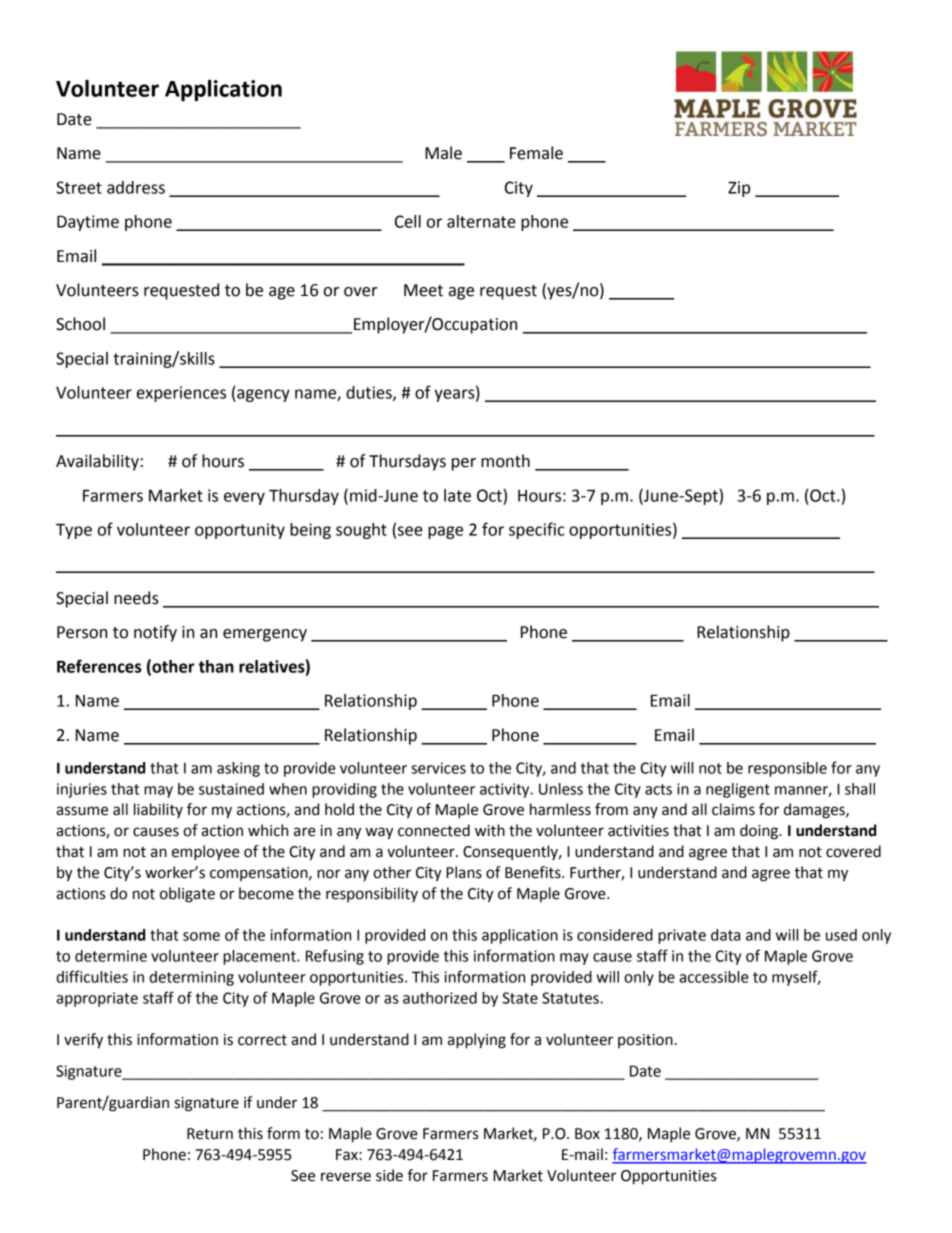 The width and height of the screenshot is (952, 1233). What do you see at coordinates (445, 532) in the screenshot?
I see `page` at bounding box center [445, 532].
